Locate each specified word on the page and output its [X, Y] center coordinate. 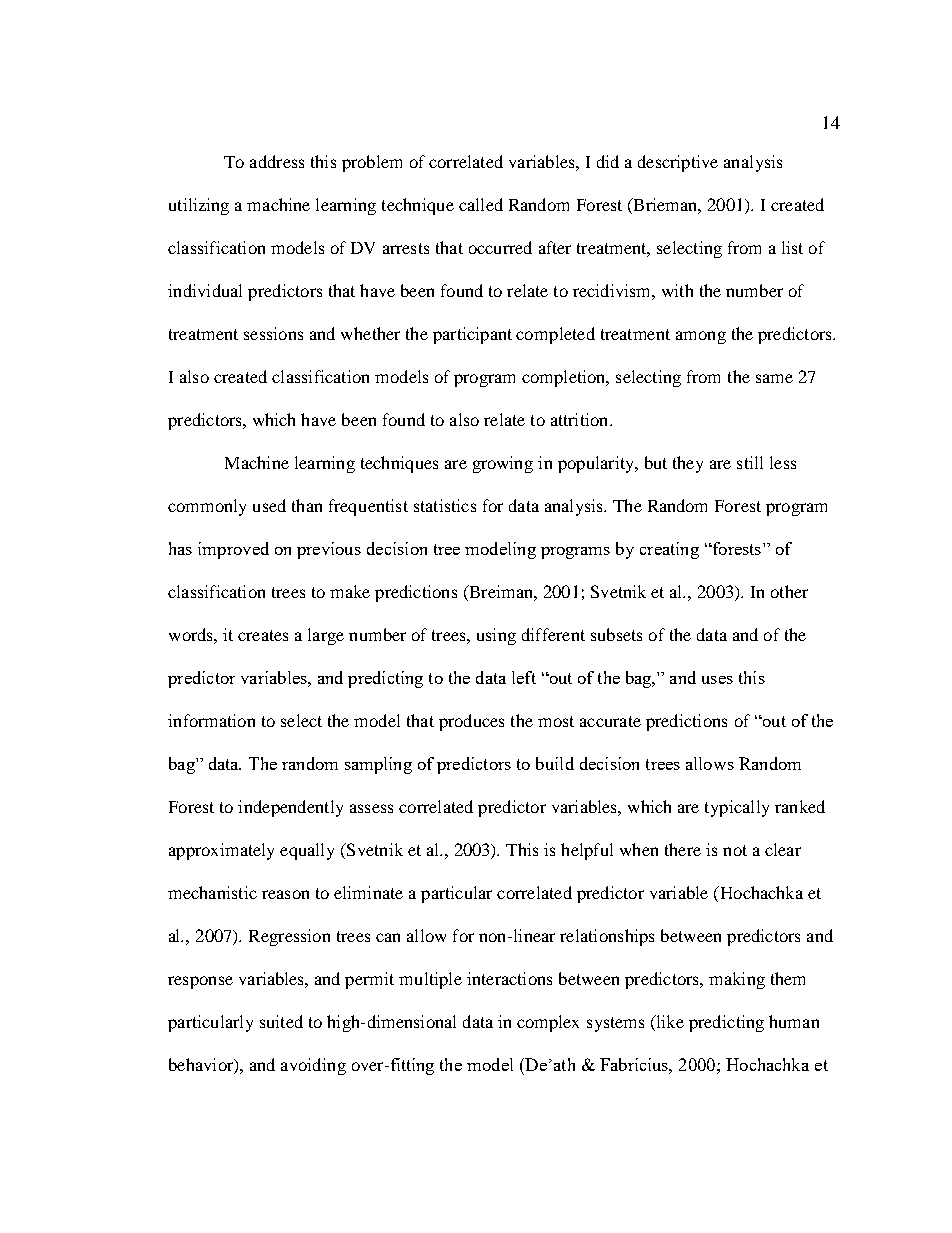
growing [503, 464]
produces [471, 722]
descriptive [678, 163]
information [211, 720]
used [269, 505]
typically [737, 808]
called [481, 204]
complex [548, 1023]
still [750, 462]
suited [281, 1021]
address [277, 161]
